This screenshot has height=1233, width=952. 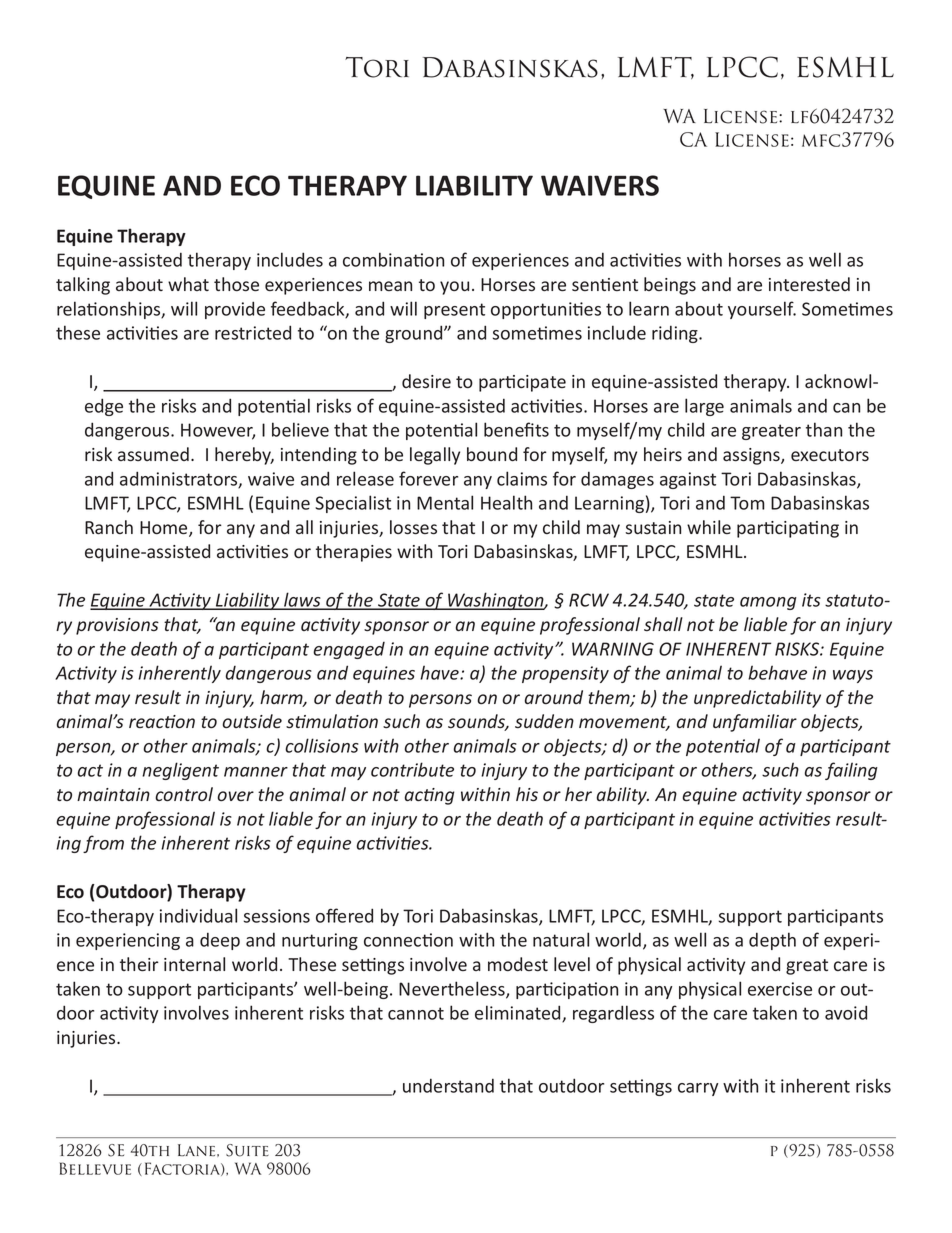 What do you see at coordinates (188, 284) in the screenshot?
I see `what` at bounding box center [188, 284].
